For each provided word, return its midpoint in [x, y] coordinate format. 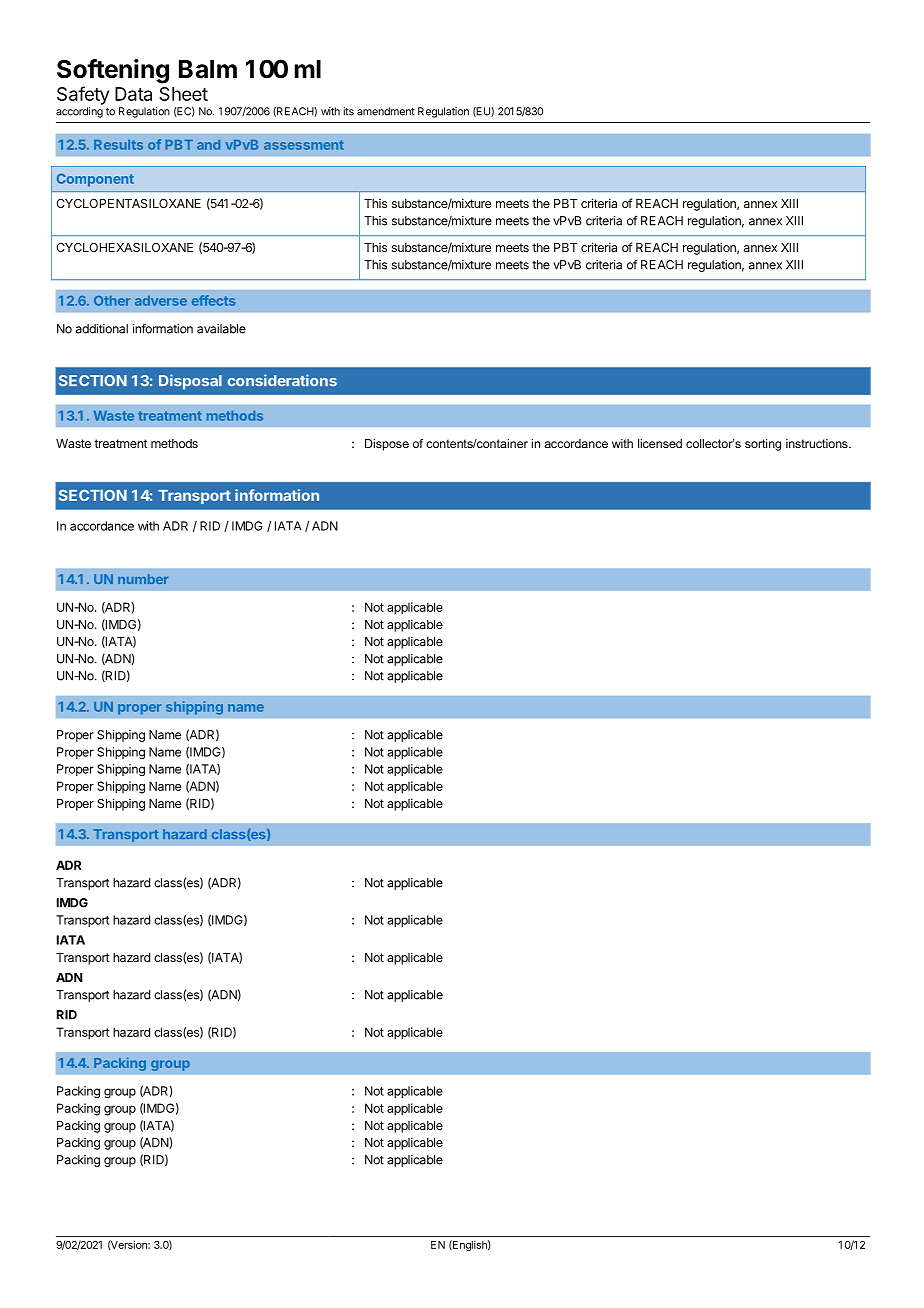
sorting [763, 445]
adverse [161, 301]
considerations [282, 380]
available [221, 329]
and [208, 145]
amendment [386, 111]
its [349, 111]
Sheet [183, 94]
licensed [660, 443]
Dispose [387, 445]
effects [213, 300]
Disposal [190, 382]
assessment [304, 145]
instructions [818, 443]
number [143, 579]
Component [95, 180]
